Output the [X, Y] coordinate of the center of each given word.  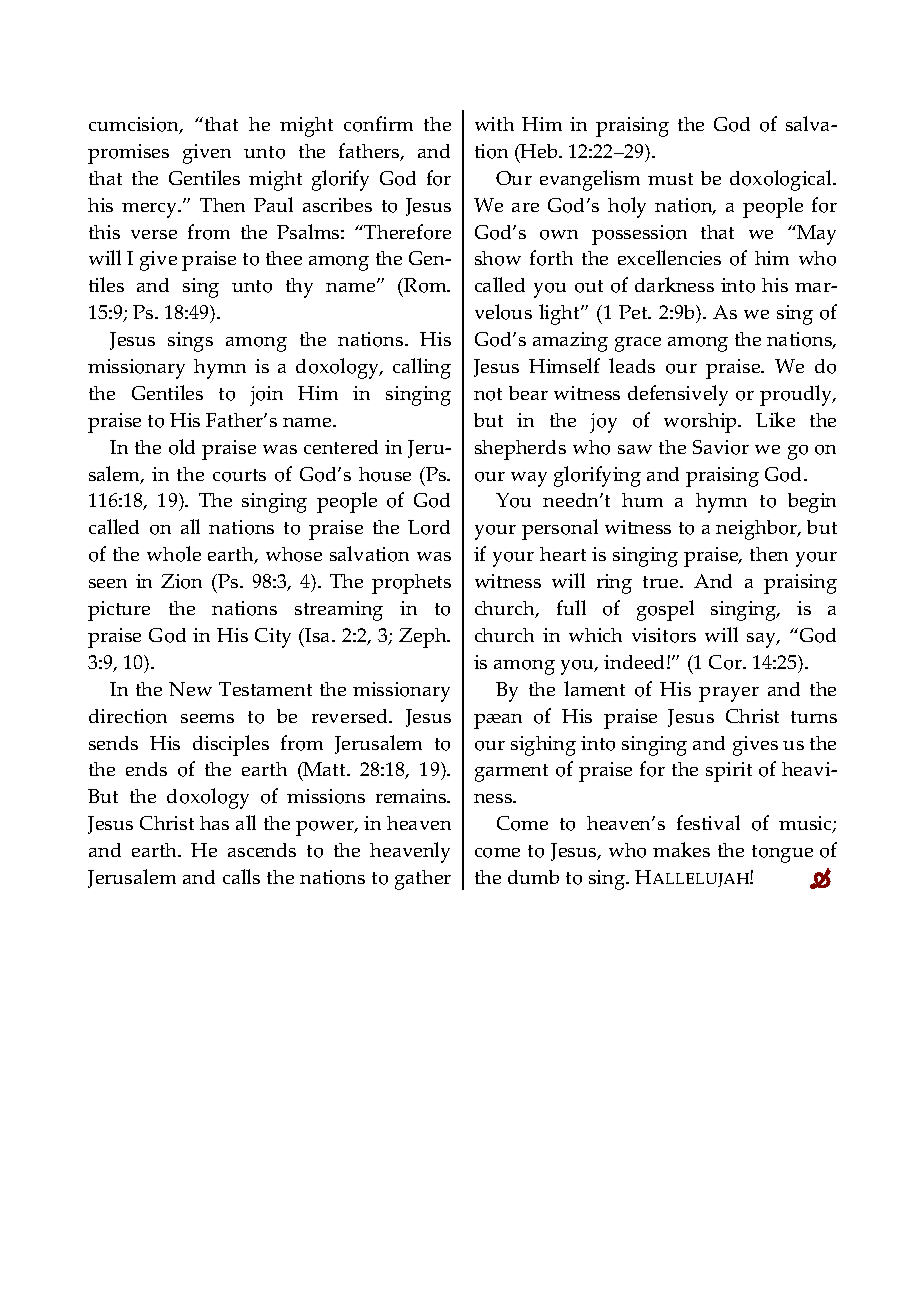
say [762, 640]
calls [241, 876]
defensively [678, 395]
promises [128, 154]
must [670, 179]
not [488, 394]
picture [119, 611]
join [266, 396]
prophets [411, 584]
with [494, 124]
